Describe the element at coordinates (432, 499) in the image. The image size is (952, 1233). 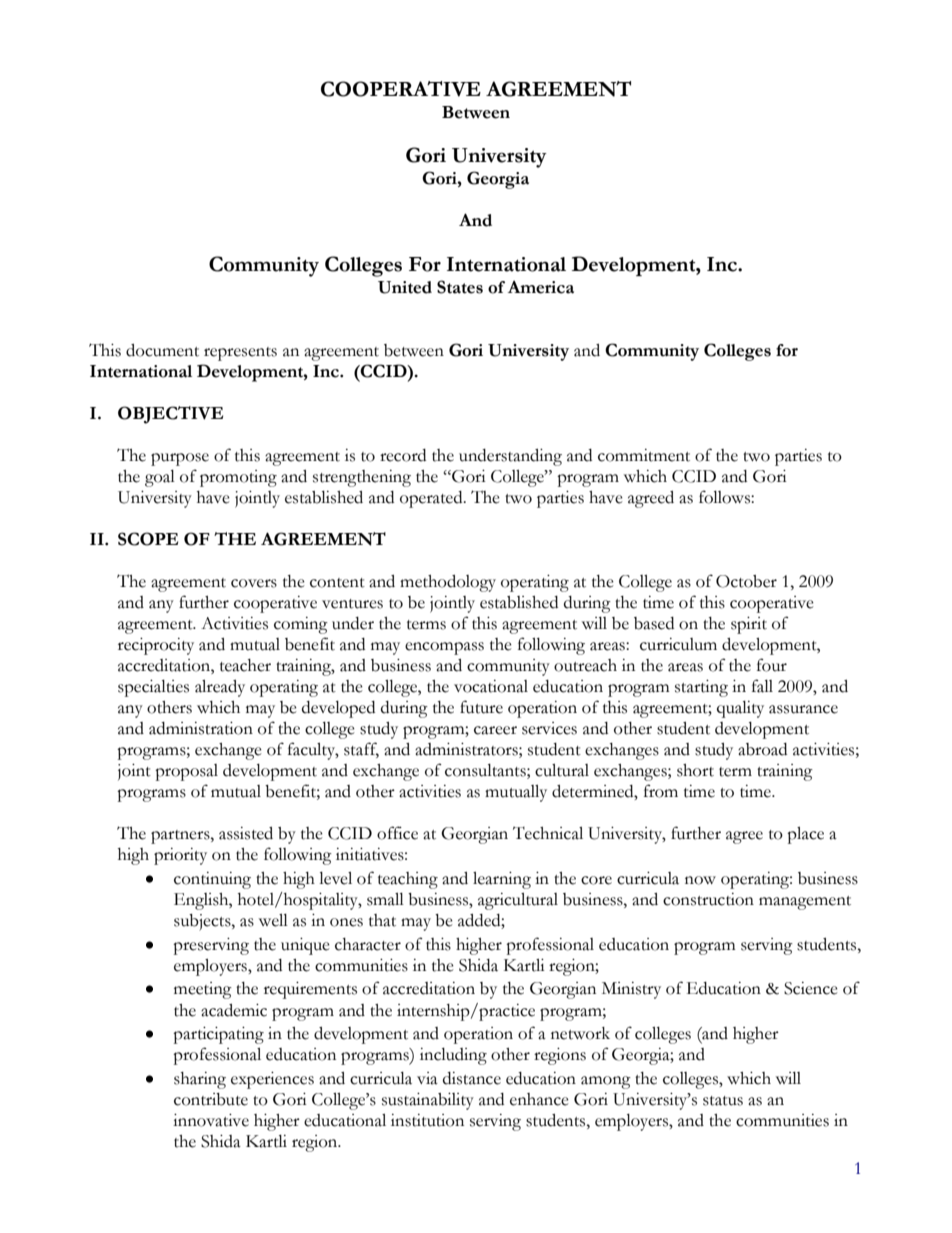
I see `operated` at that location.
